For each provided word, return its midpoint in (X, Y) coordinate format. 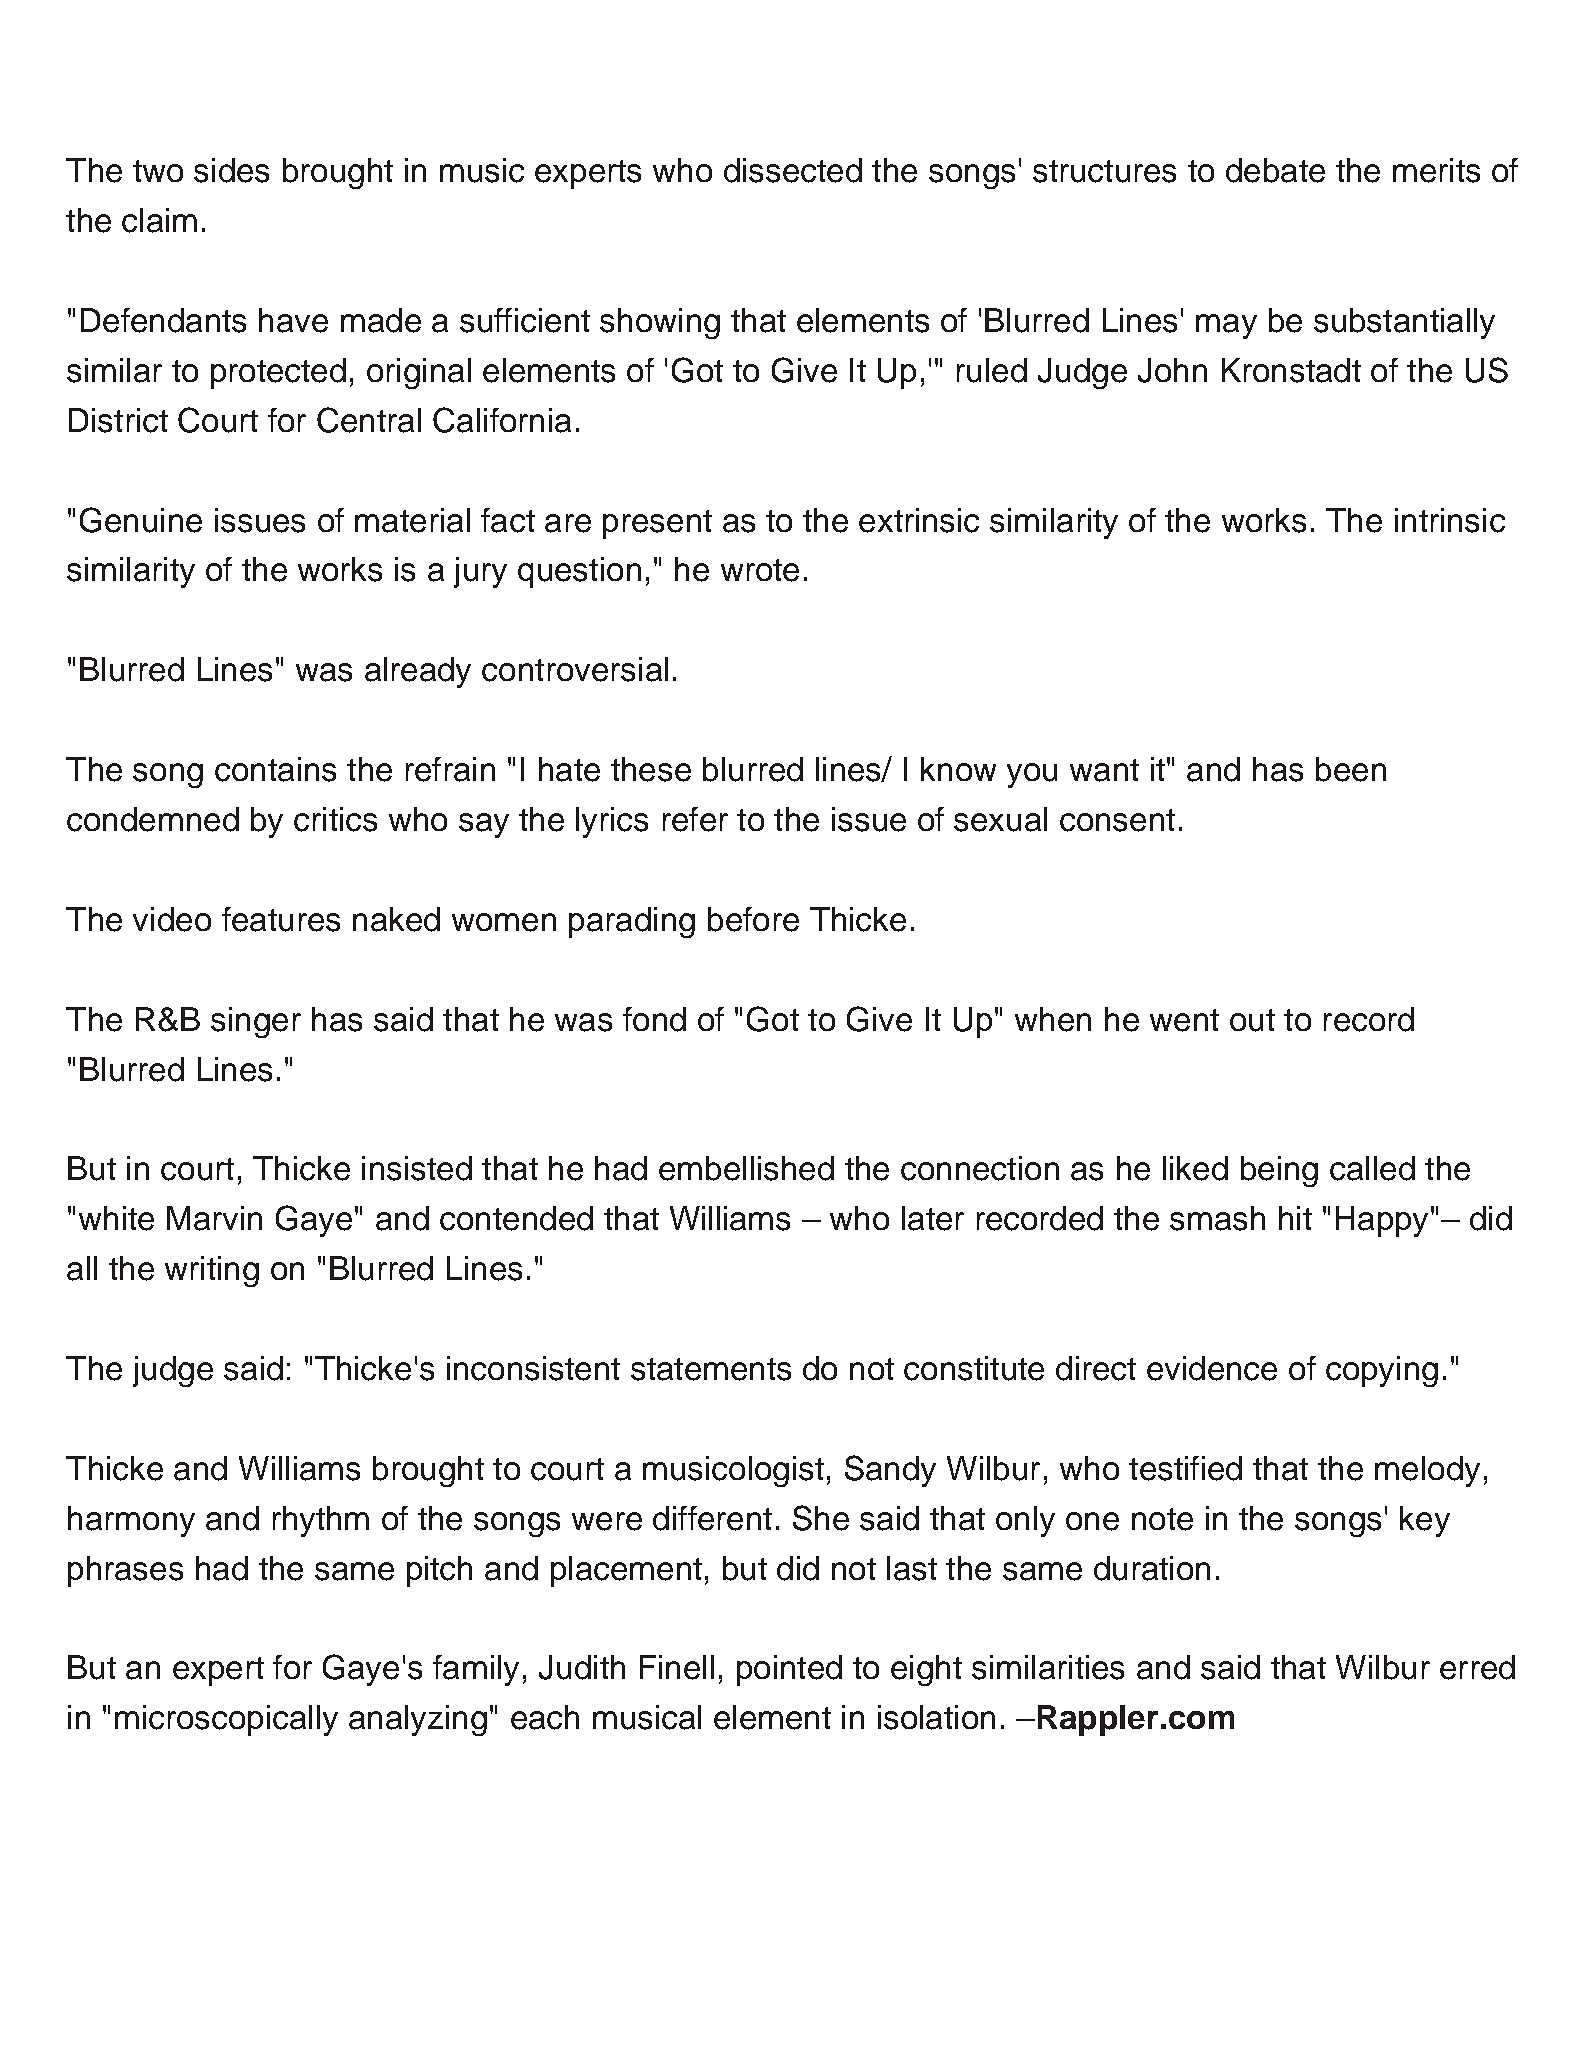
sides (231, 170)
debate (1275, 170)
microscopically (226, 1720)
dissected (793, 170)
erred (1477, 1667)
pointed (789, 1670)
